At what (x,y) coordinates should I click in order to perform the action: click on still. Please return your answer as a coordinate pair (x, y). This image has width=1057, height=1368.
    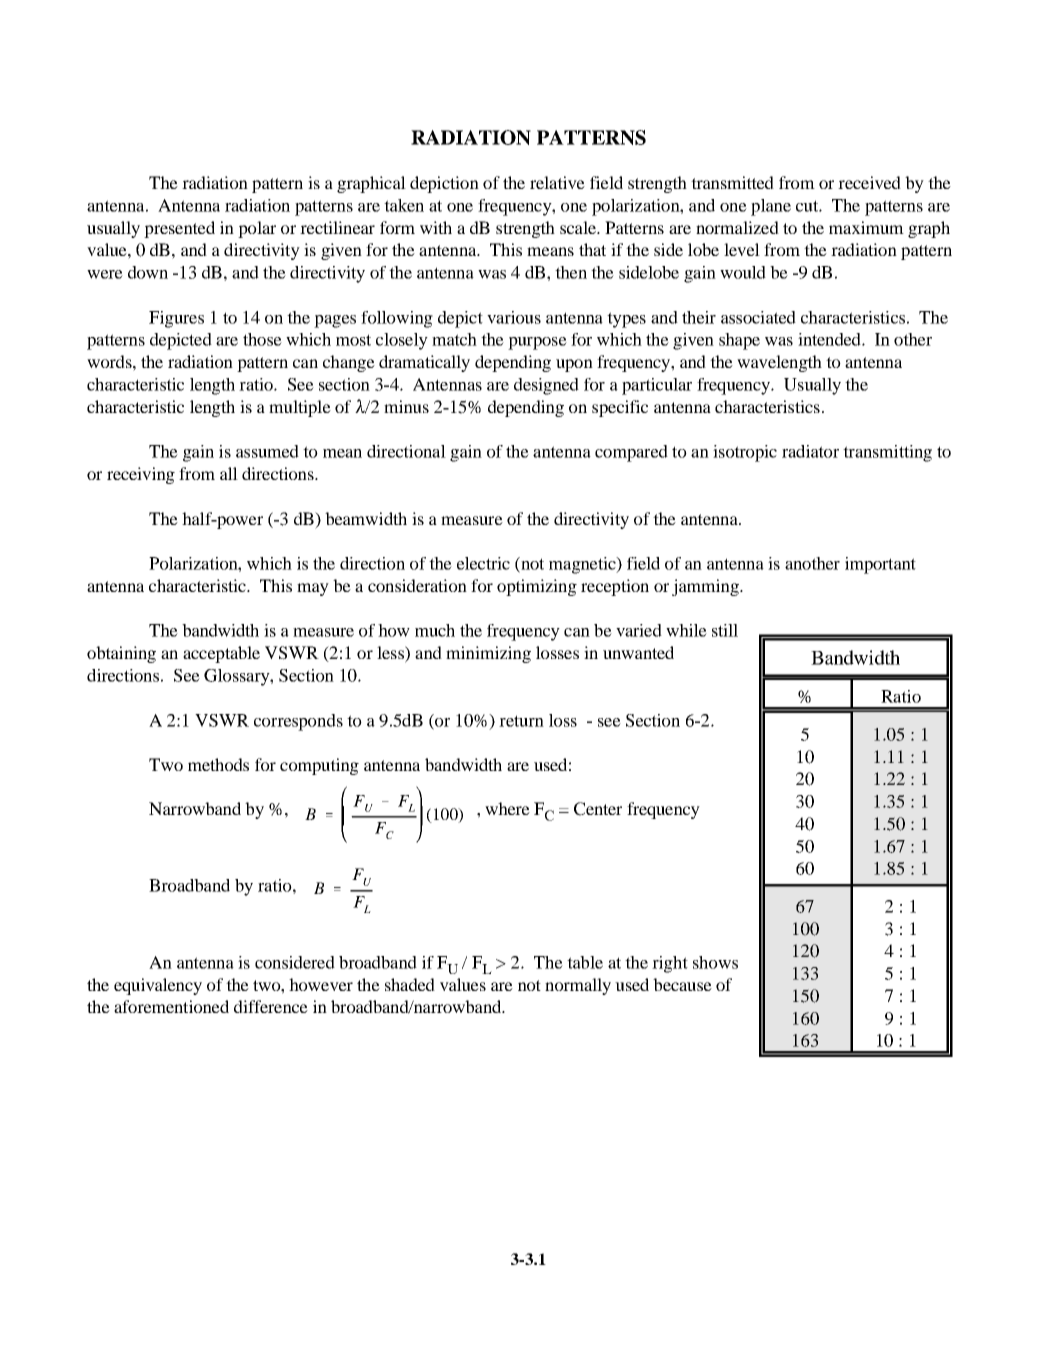
    Looking at the image, I should click on (725, 630).
